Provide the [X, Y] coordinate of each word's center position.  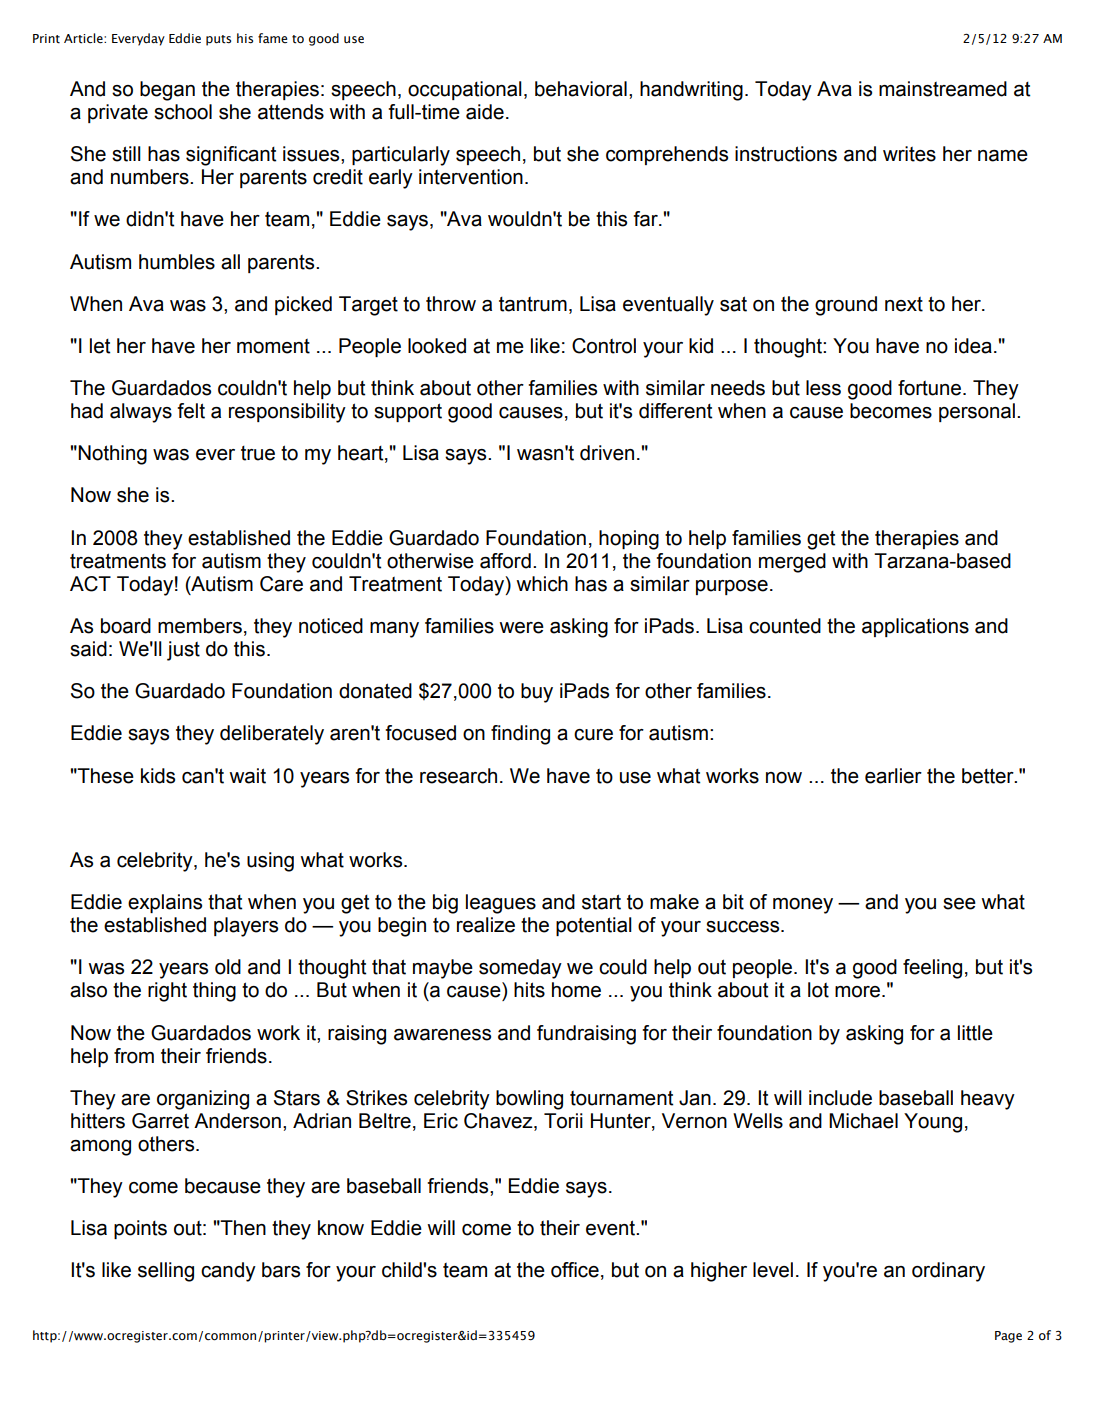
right [167, 992]
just [183, 651]
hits [529, 990]
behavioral [581, 89]
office [575, 1270]
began [167, 91]
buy [537, 693]
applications [915, 627]
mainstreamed [943, 89]
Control [604, 346]
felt [191, 411]
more [857, 992]
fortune [929, 388]
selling [166, 1272]
